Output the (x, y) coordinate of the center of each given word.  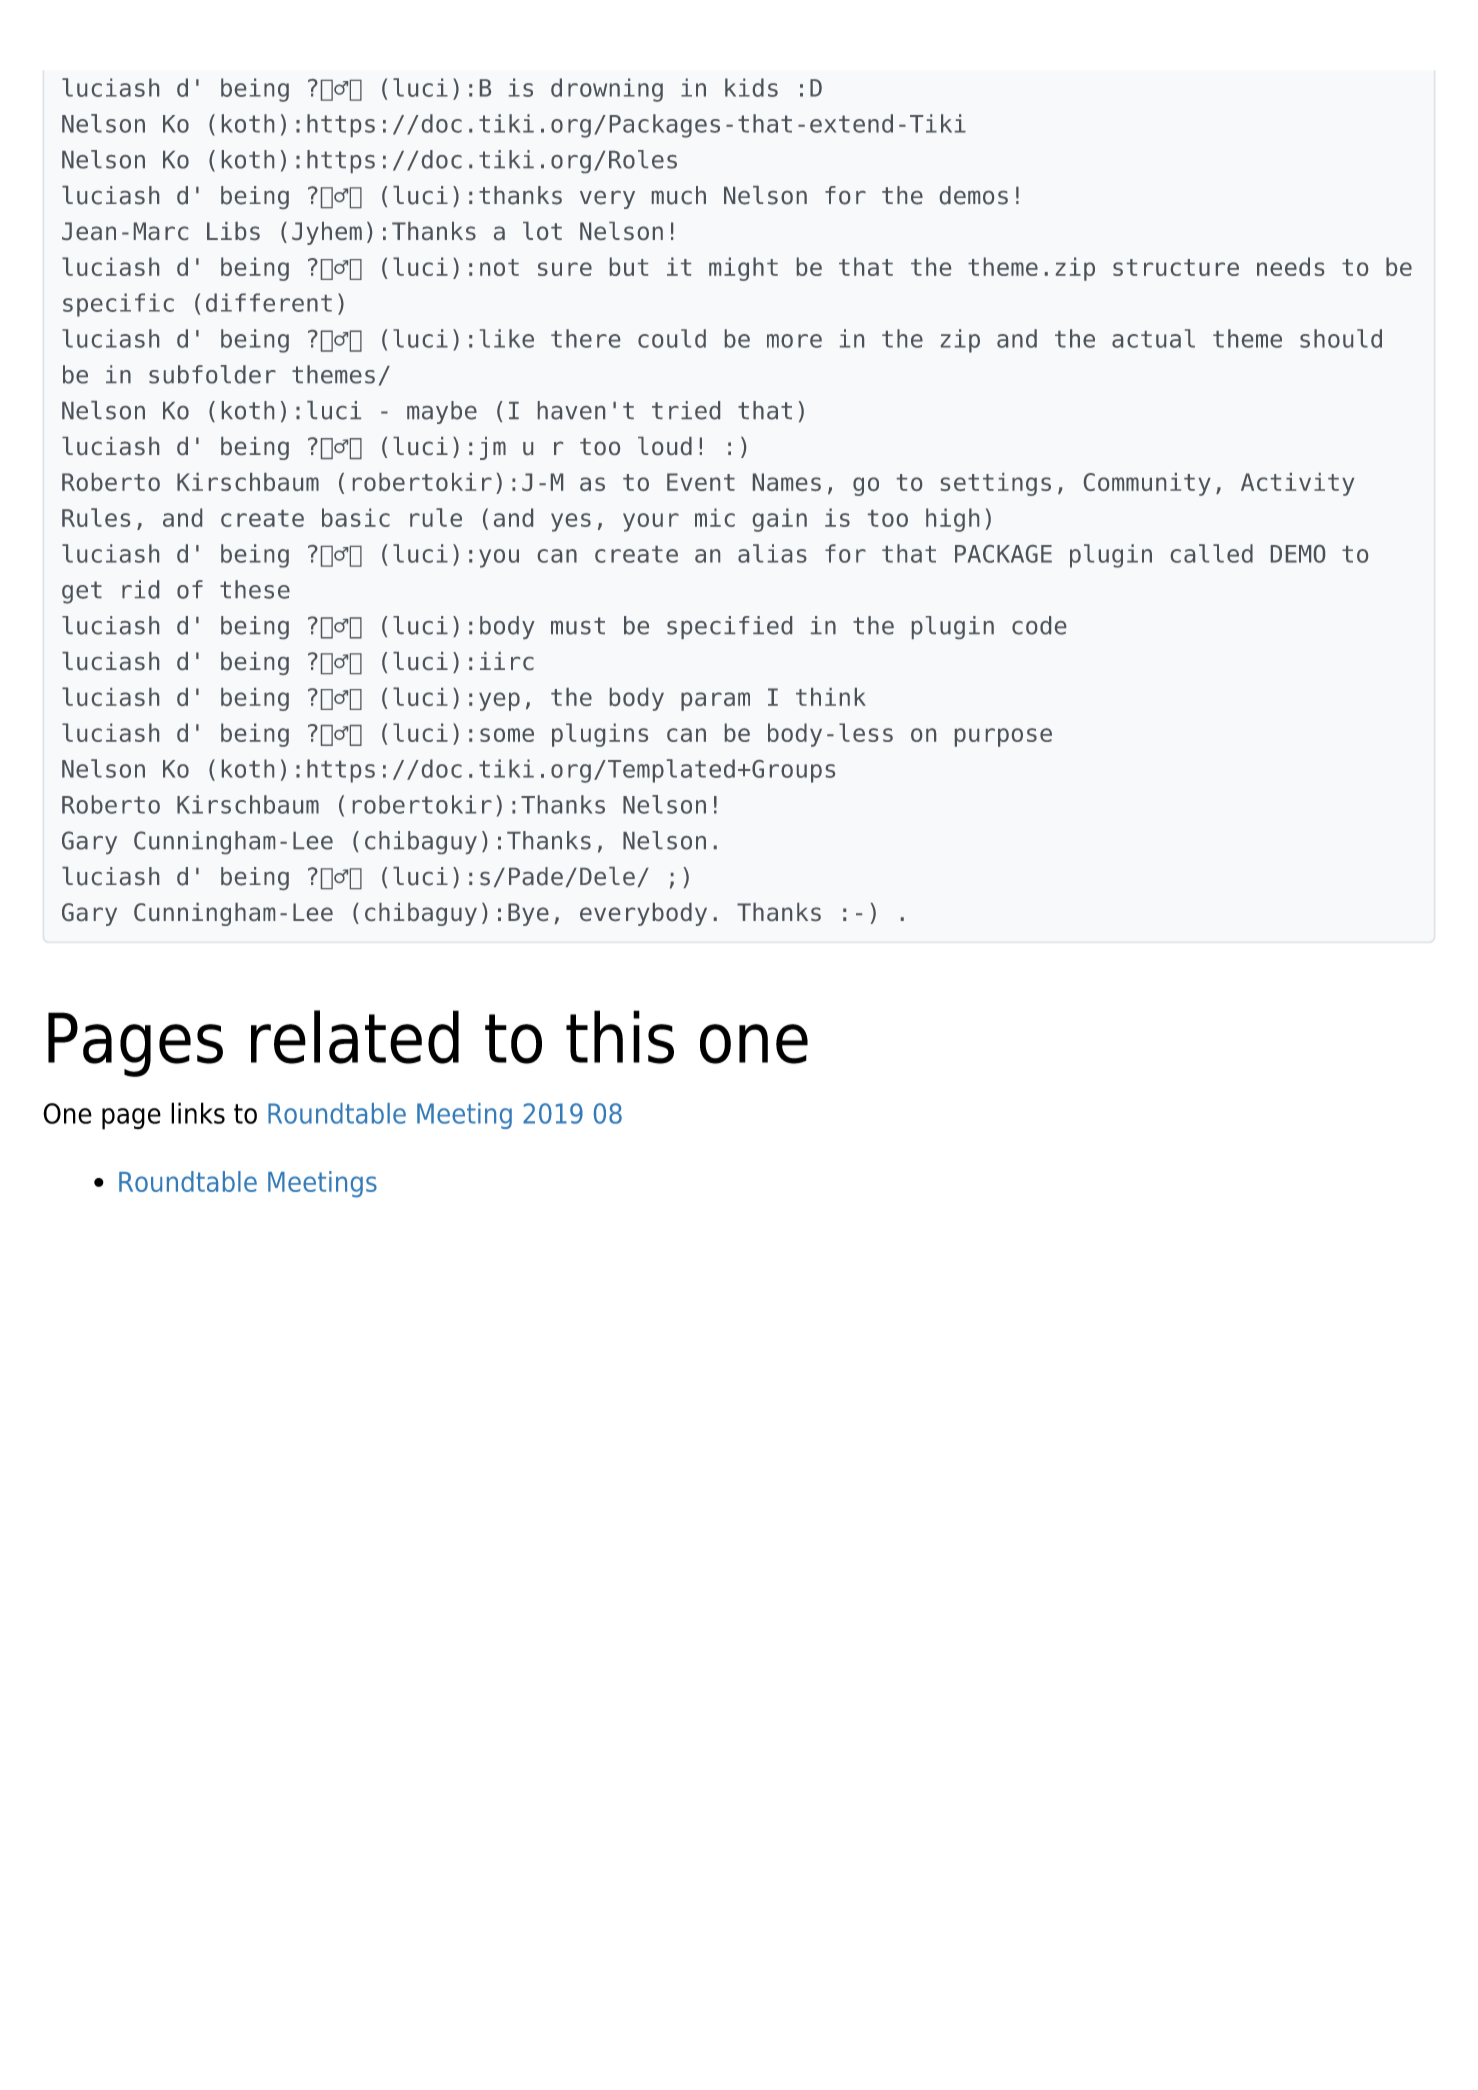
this (620, 1037)
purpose (1003, 737)
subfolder (212, 374)
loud (665, 446)
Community (1147, 484)
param (715, 701)
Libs (233, 231)
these (255, 589)
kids (751, 87)
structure (1176, 267)
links (198, 1113)
